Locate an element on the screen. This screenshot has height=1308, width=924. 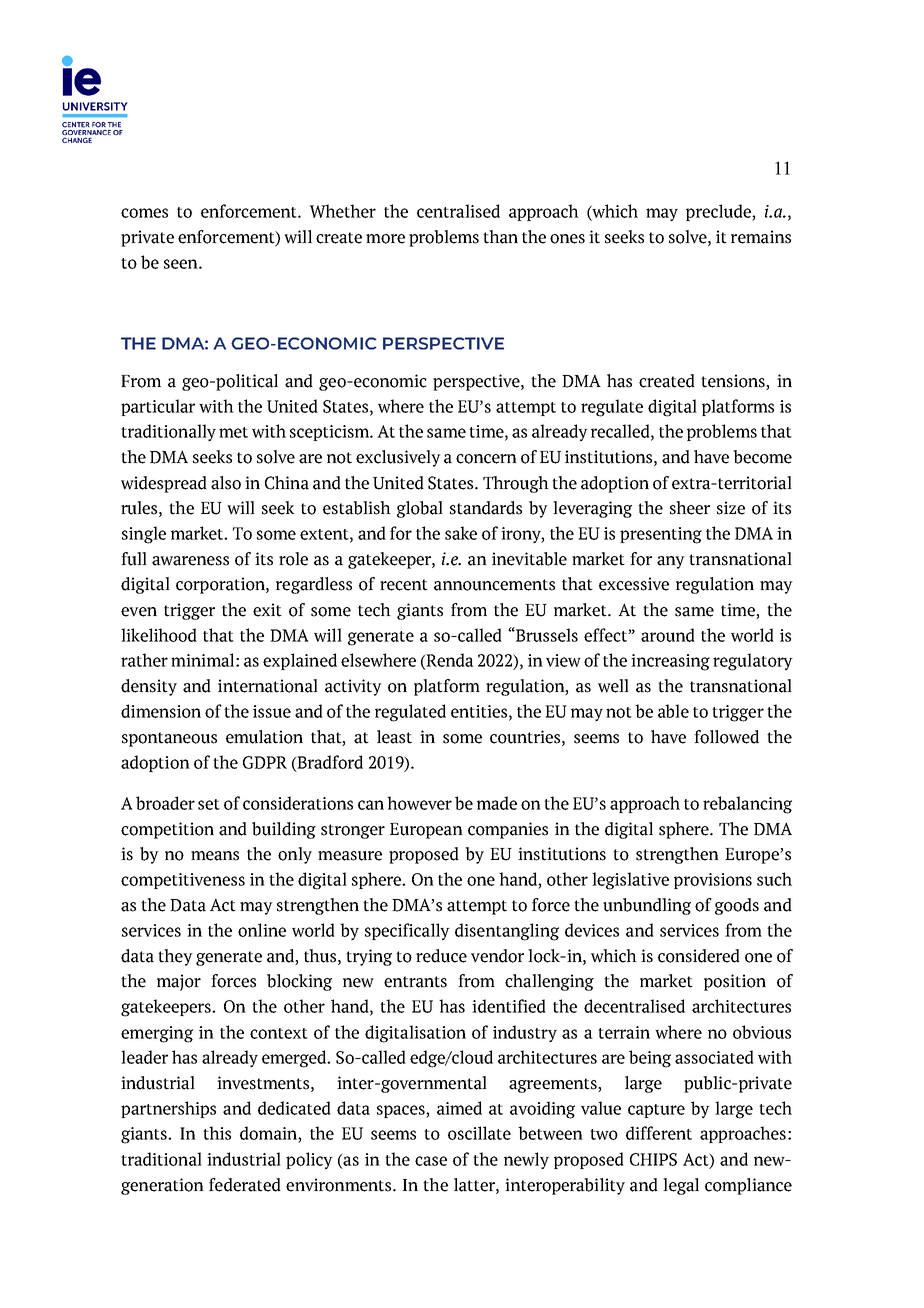
legal is located at coordinates (681, 1186).
